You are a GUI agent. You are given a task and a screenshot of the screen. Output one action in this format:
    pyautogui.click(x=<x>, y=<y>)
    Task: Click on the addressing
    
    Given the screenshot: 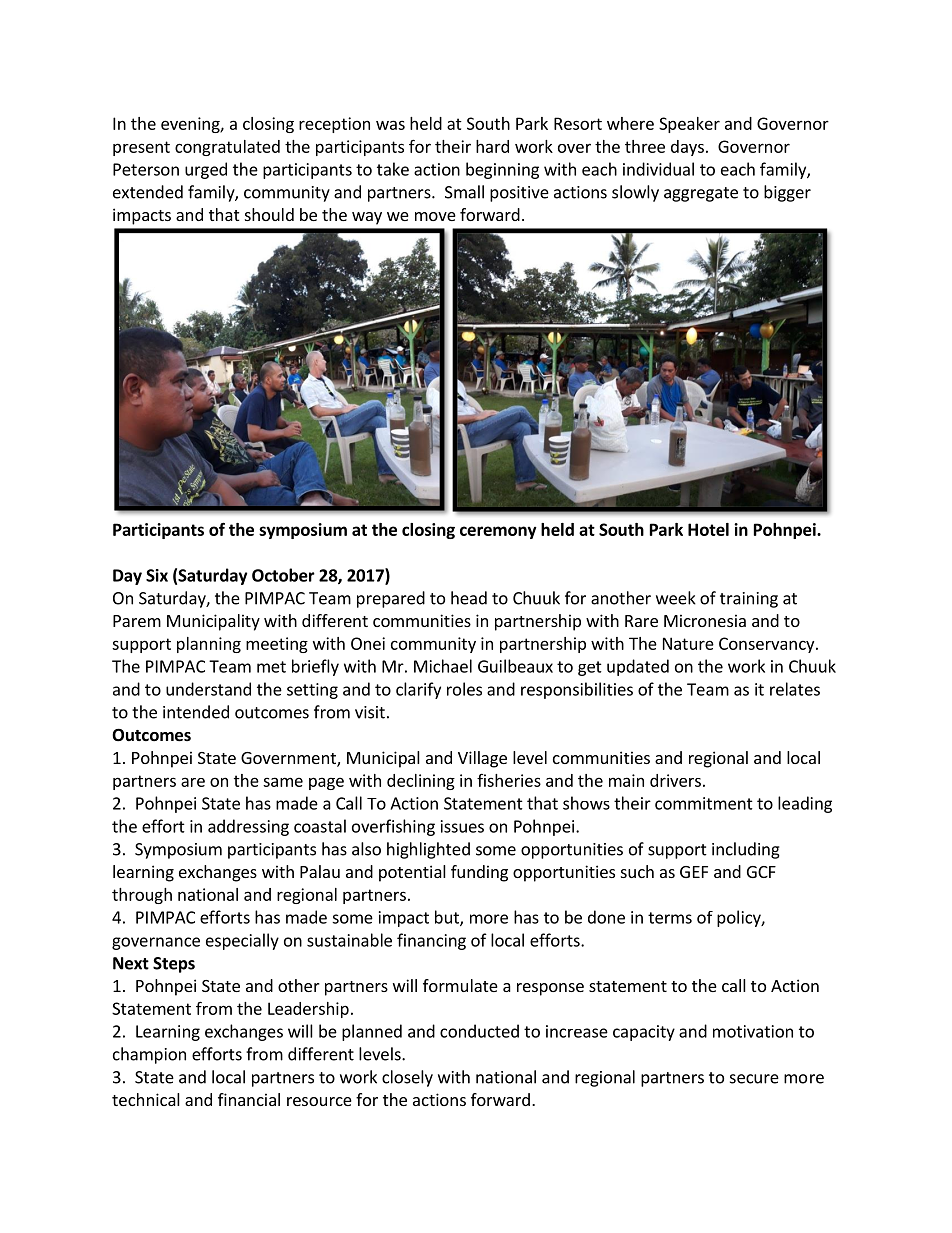 What is the action you would take?
    pyautogui.click(x=248, y=827)
